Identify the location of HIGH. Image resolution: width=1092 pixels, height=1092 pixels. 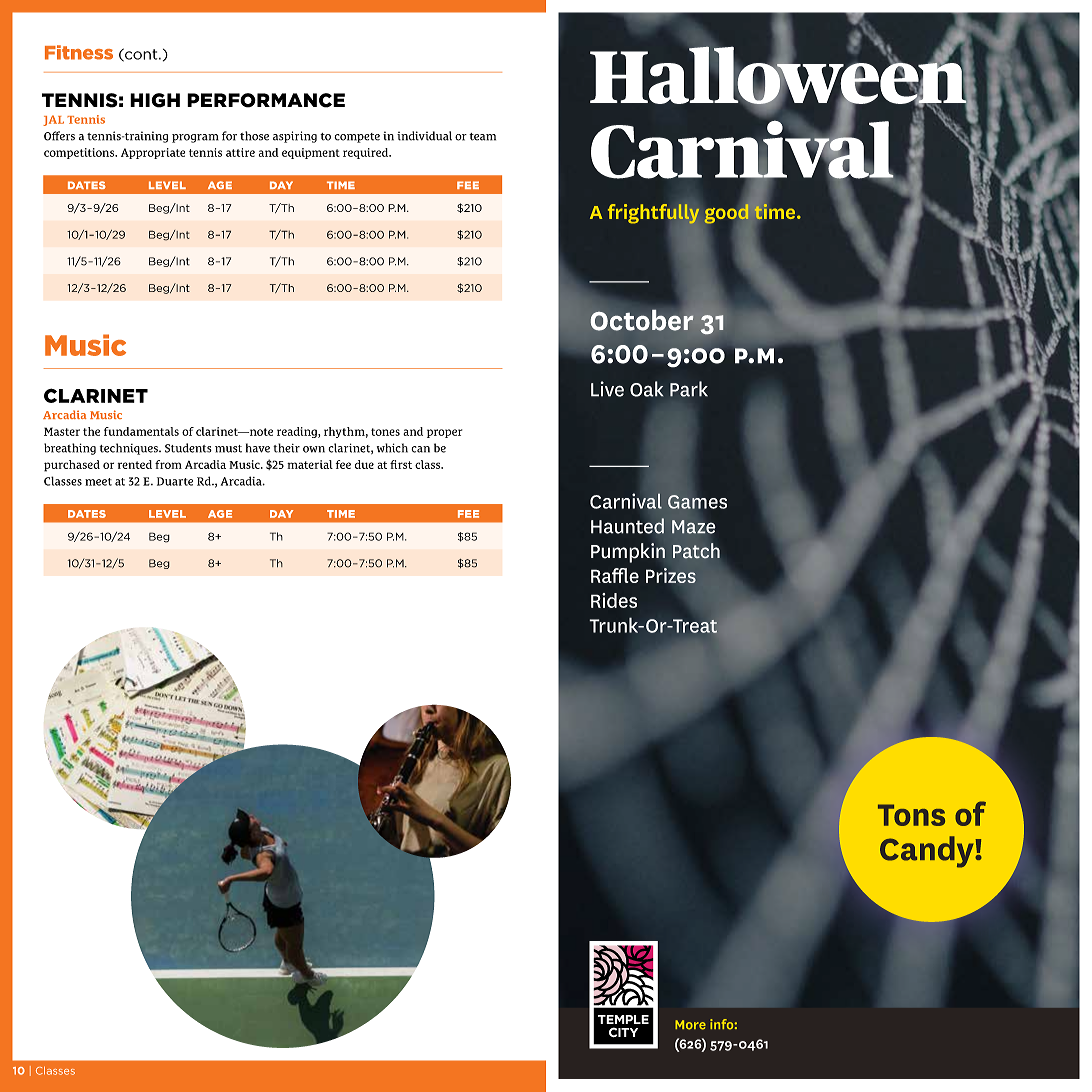
(155, 100).
